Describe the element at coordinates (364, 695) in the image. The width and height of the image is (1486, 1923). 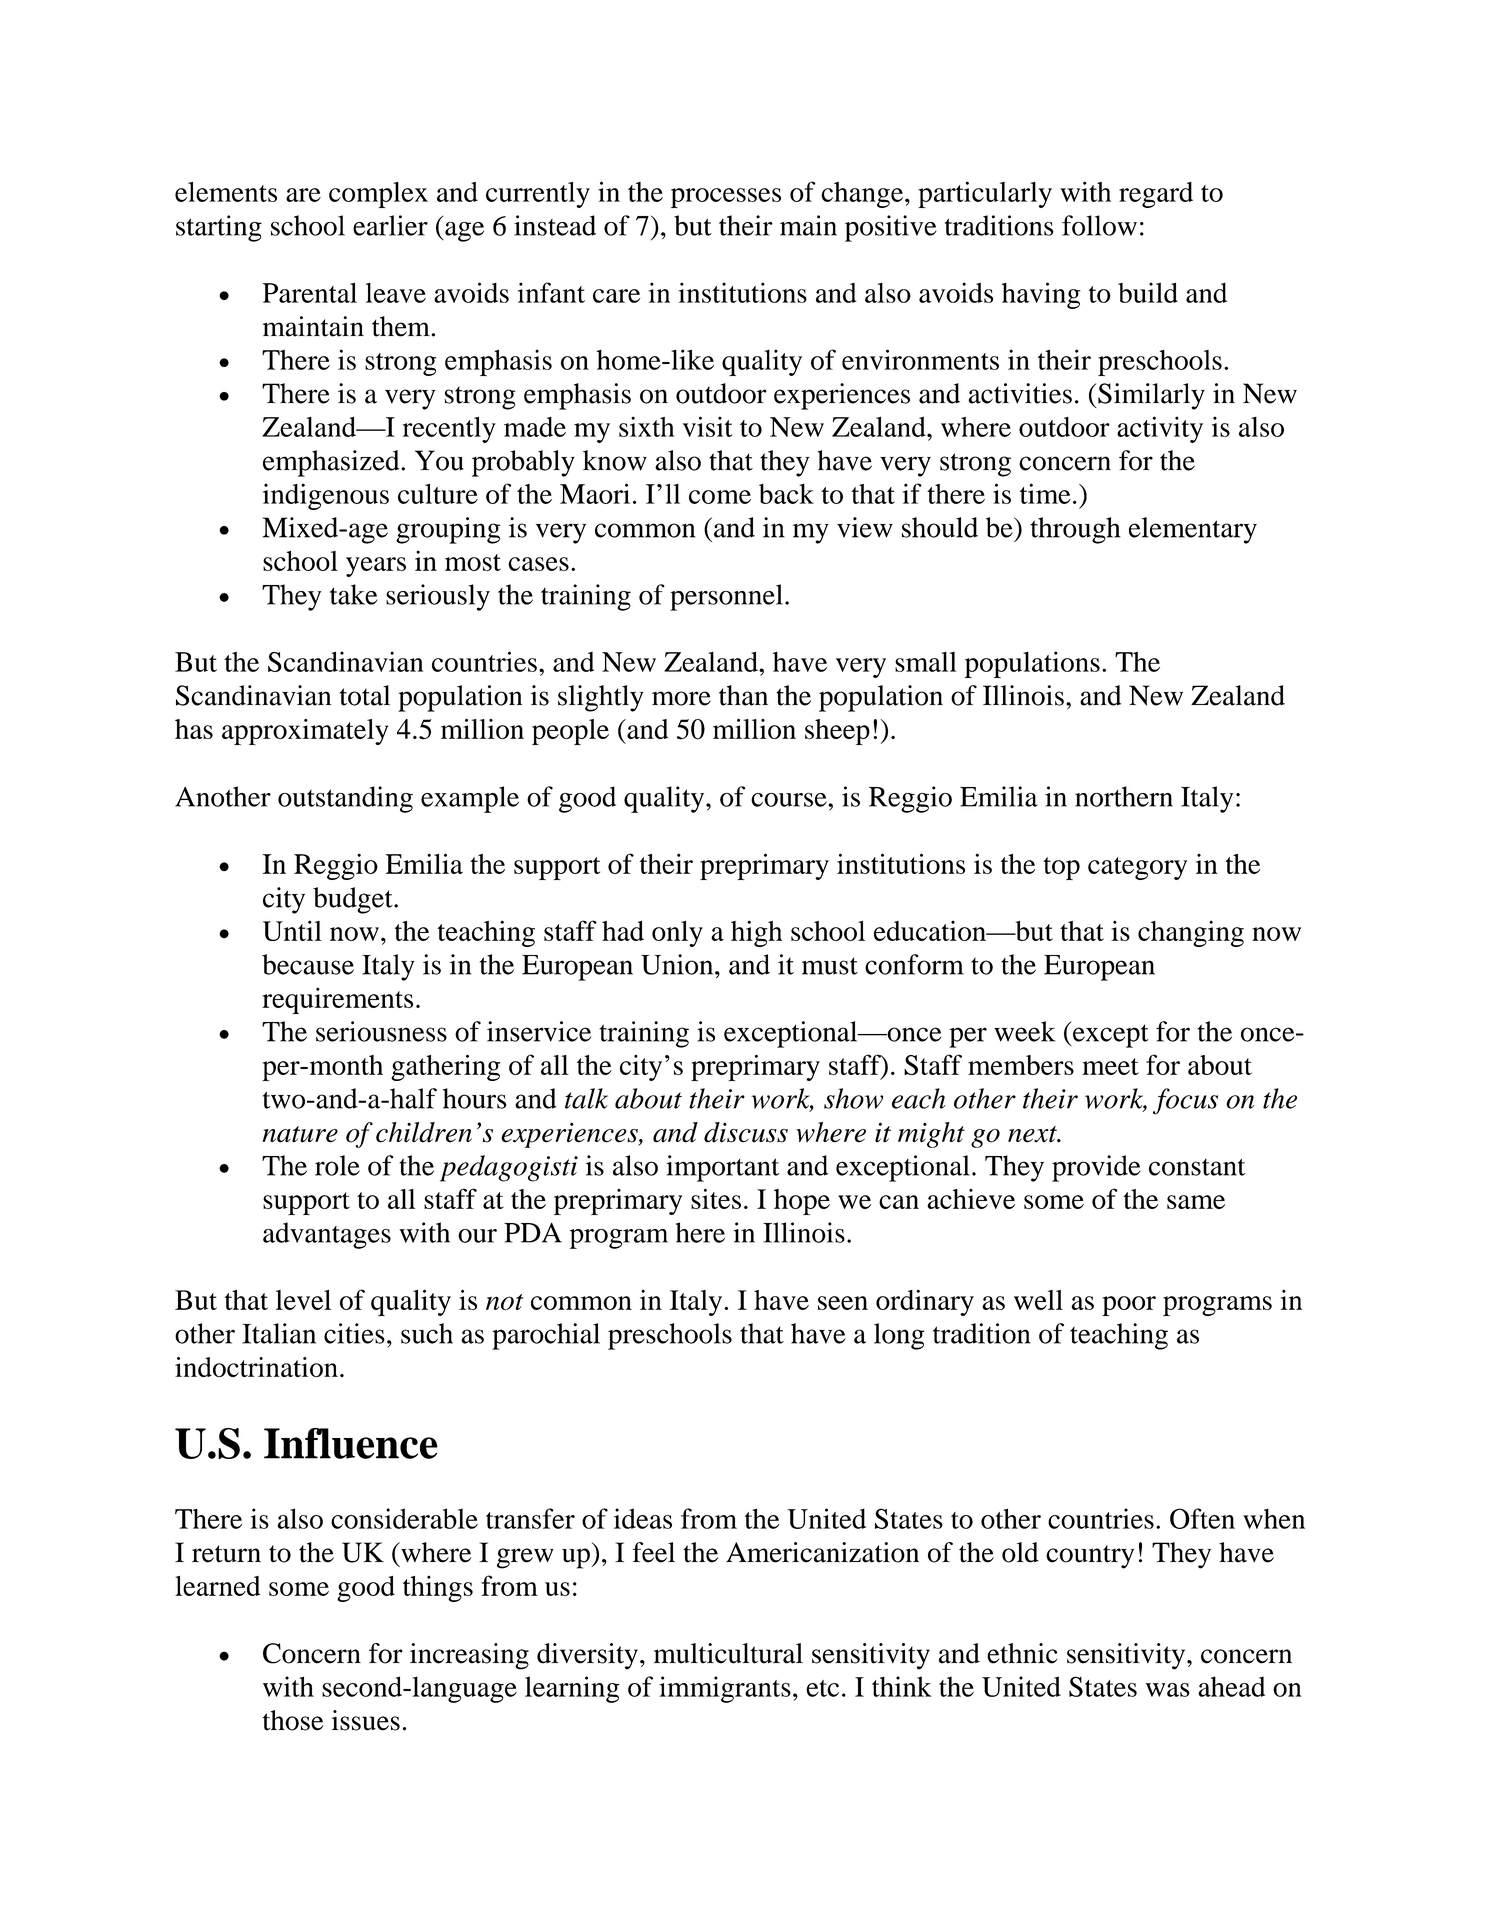
I see `total` at that location.
